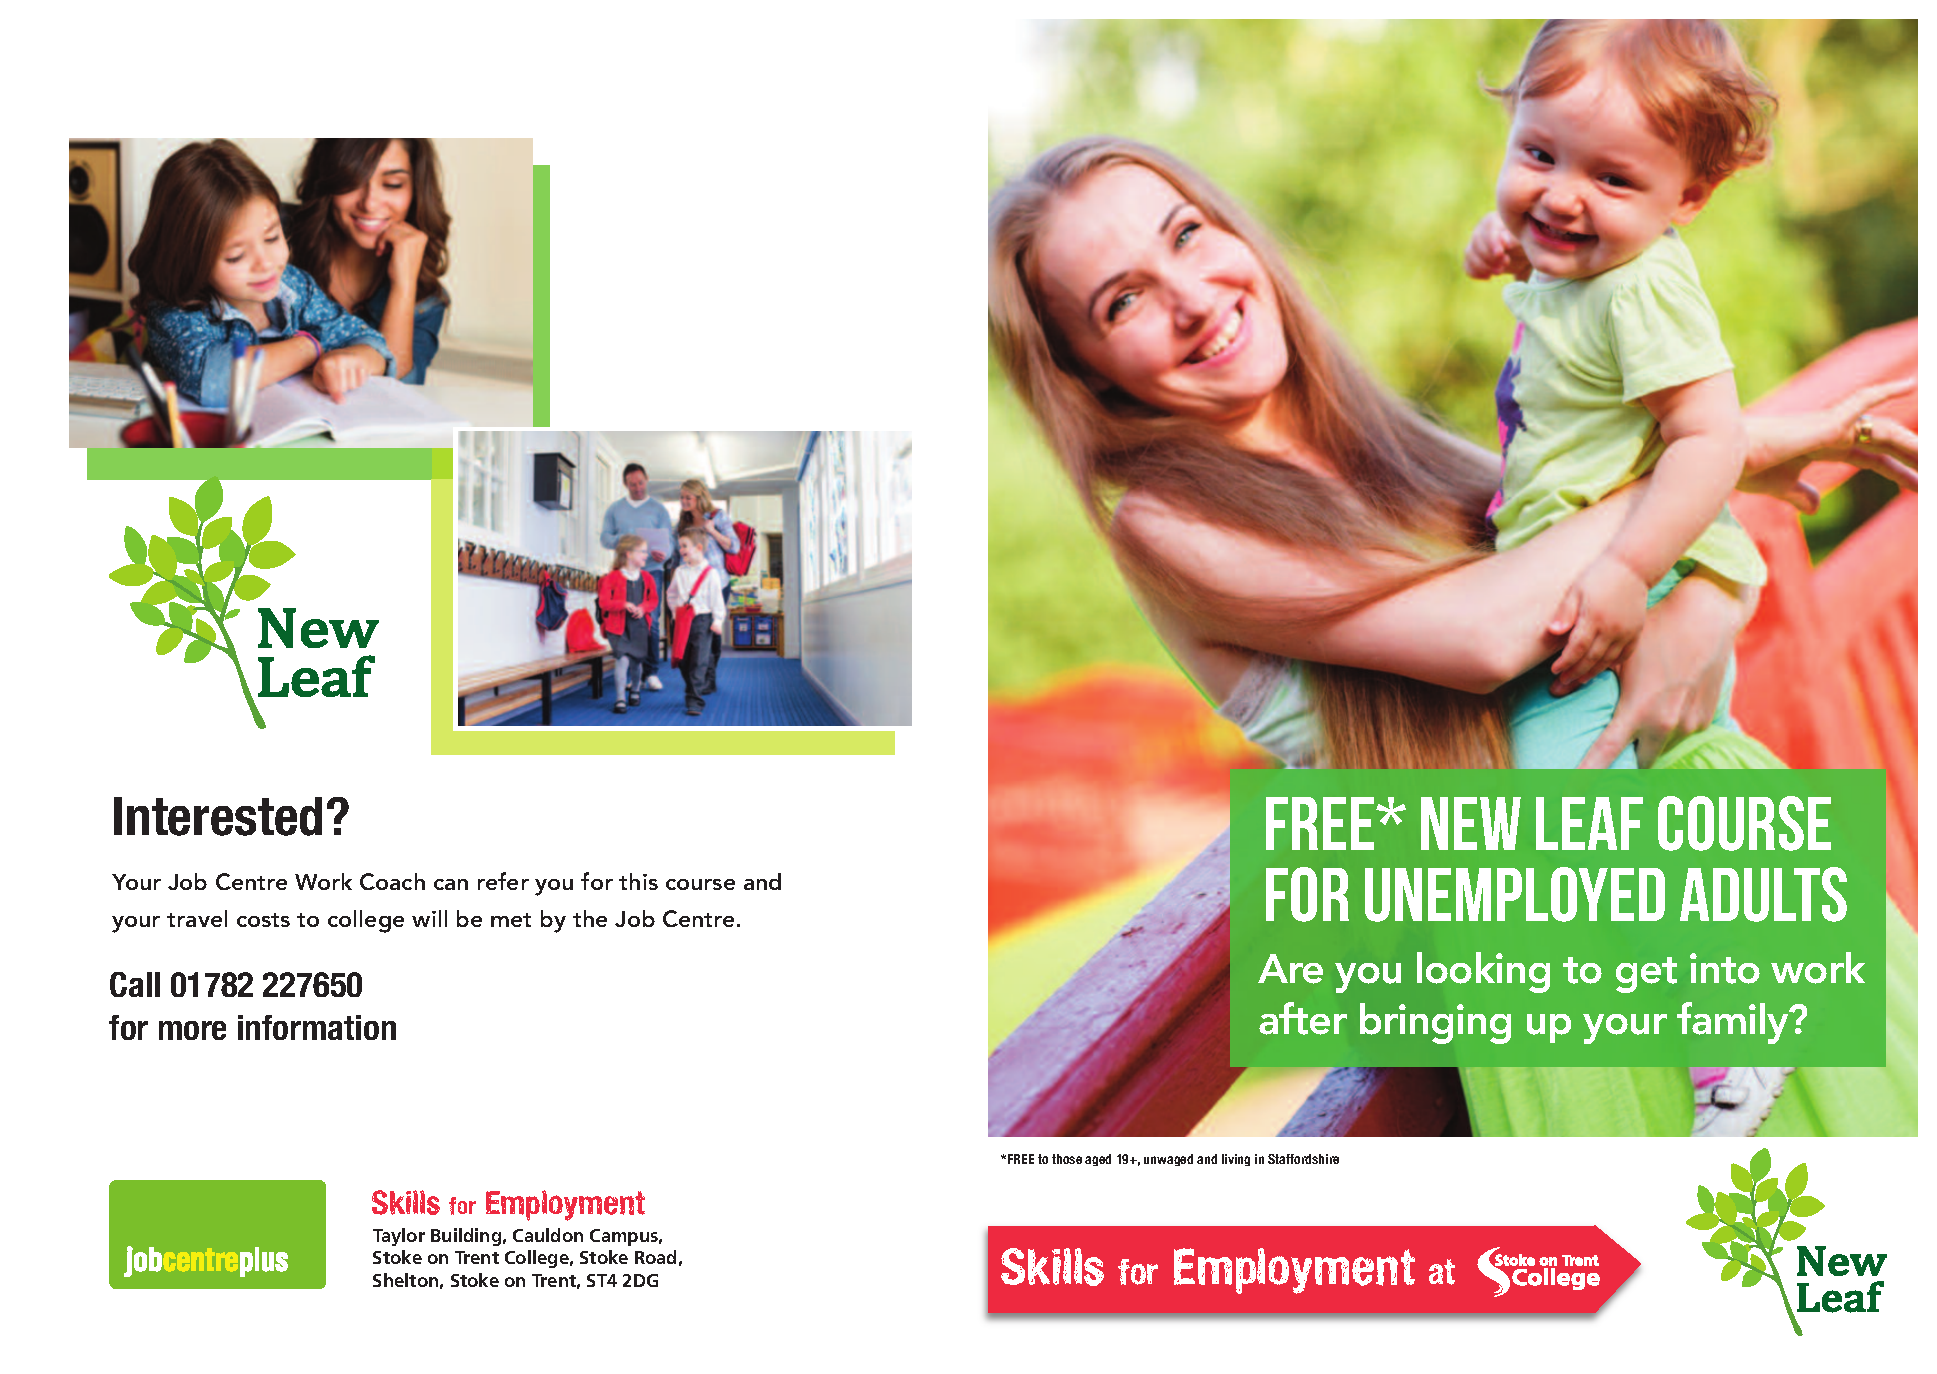 The image size is (1937, 1374). I want to click on Staffordshire, so click(1303, 1159).
